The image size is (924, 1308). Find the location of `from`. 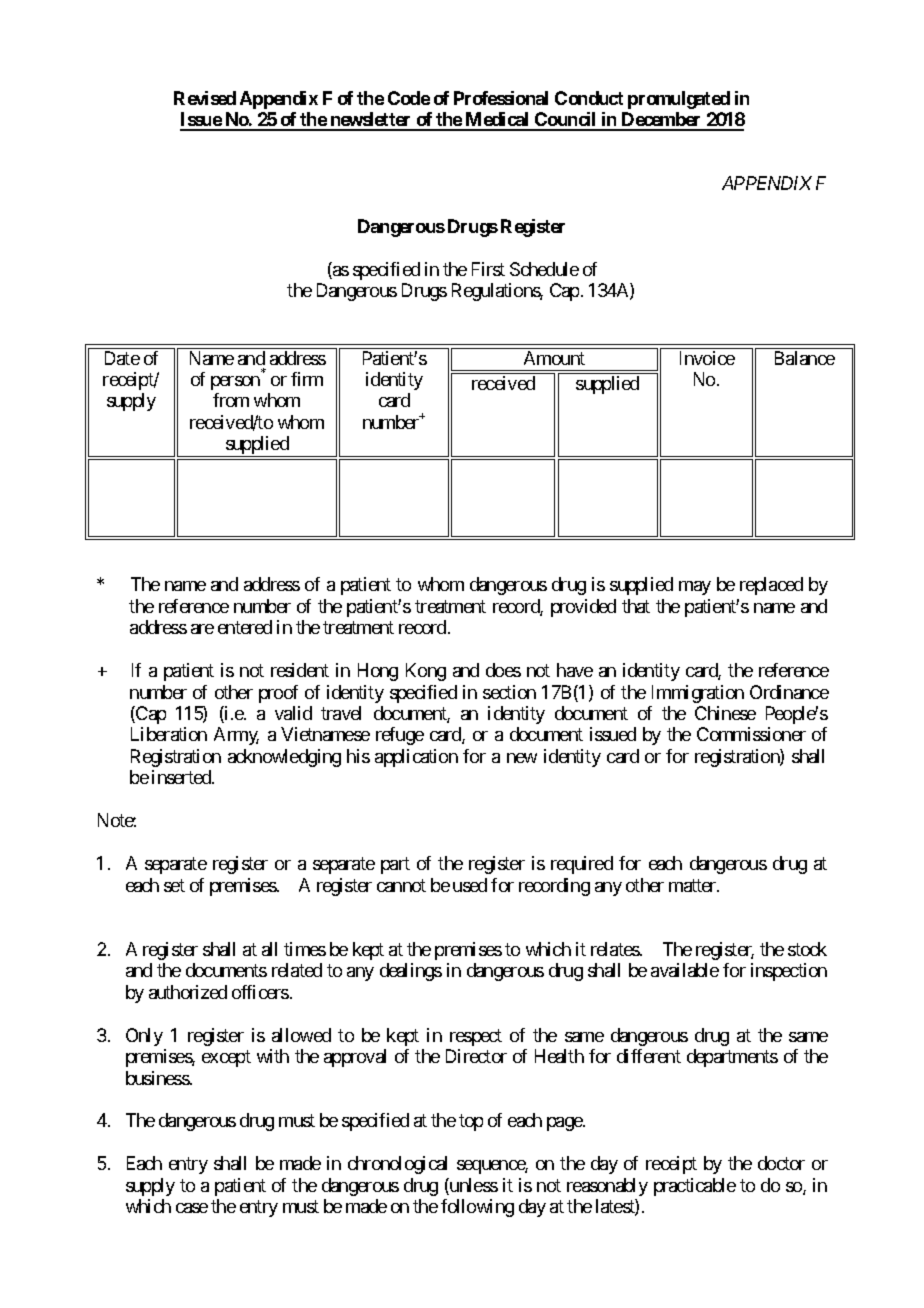

from is located at coordinates (231, 400).
